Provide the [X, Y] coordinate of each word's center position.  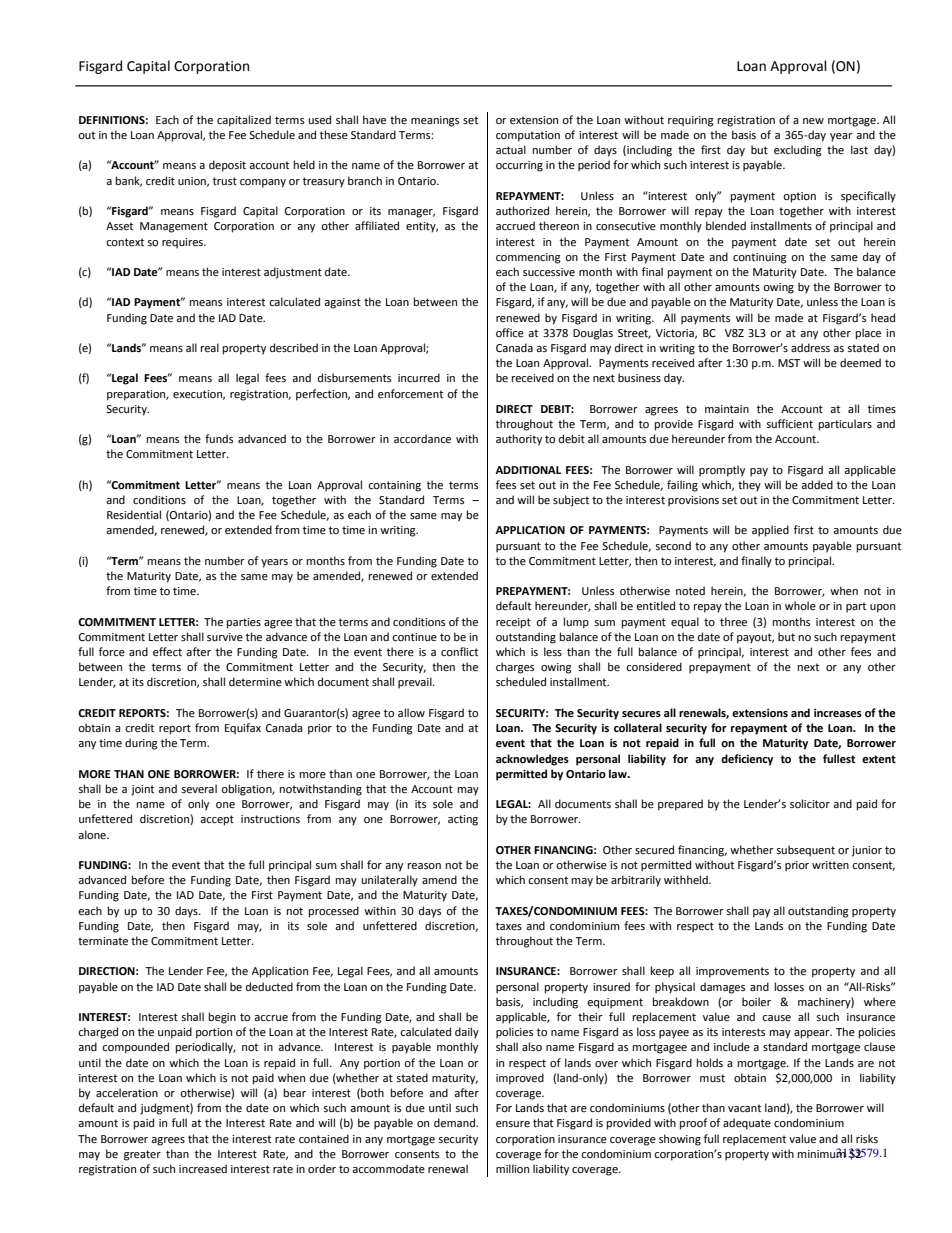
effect [167, 652]
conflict [459, 652]
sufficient [790, 424]
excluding [798, 151]
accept [217, 820]
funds [219, 438]
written [830, 865]
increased [203, 1169]
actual [511, 149]
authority [519, 440]
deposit [227, 166]
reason [424, 866]
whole [800, 606]
